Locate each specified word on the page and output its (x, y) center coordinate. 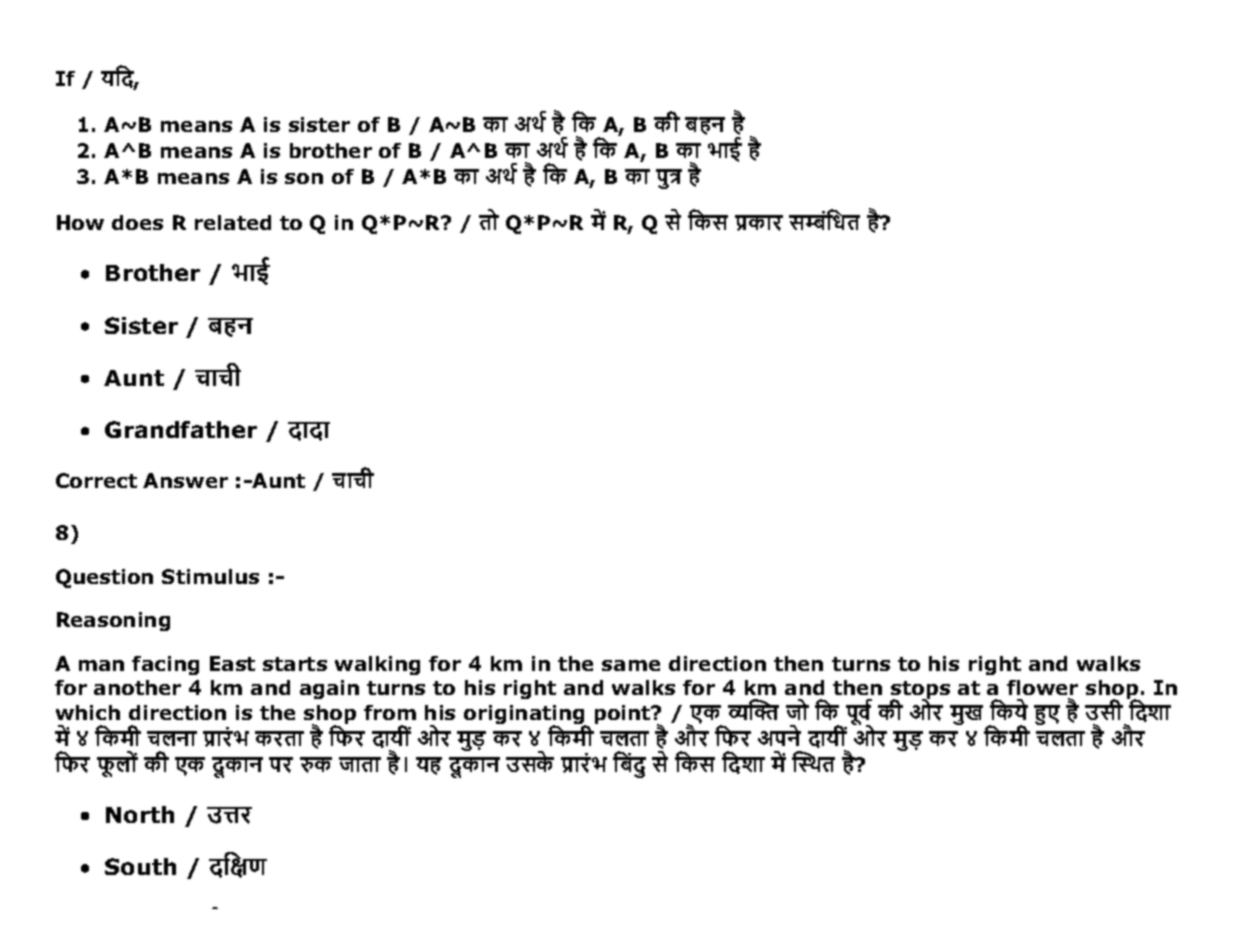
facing (165, 665)
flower (1042, 687)
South (140, 866)
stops (920, 691)
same (631, 665)
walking (377, 665)
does (137, 222)
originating (525, 716)
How (80, 222)
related (233, 222)
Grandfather (181, 429)
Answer (185, 480)
